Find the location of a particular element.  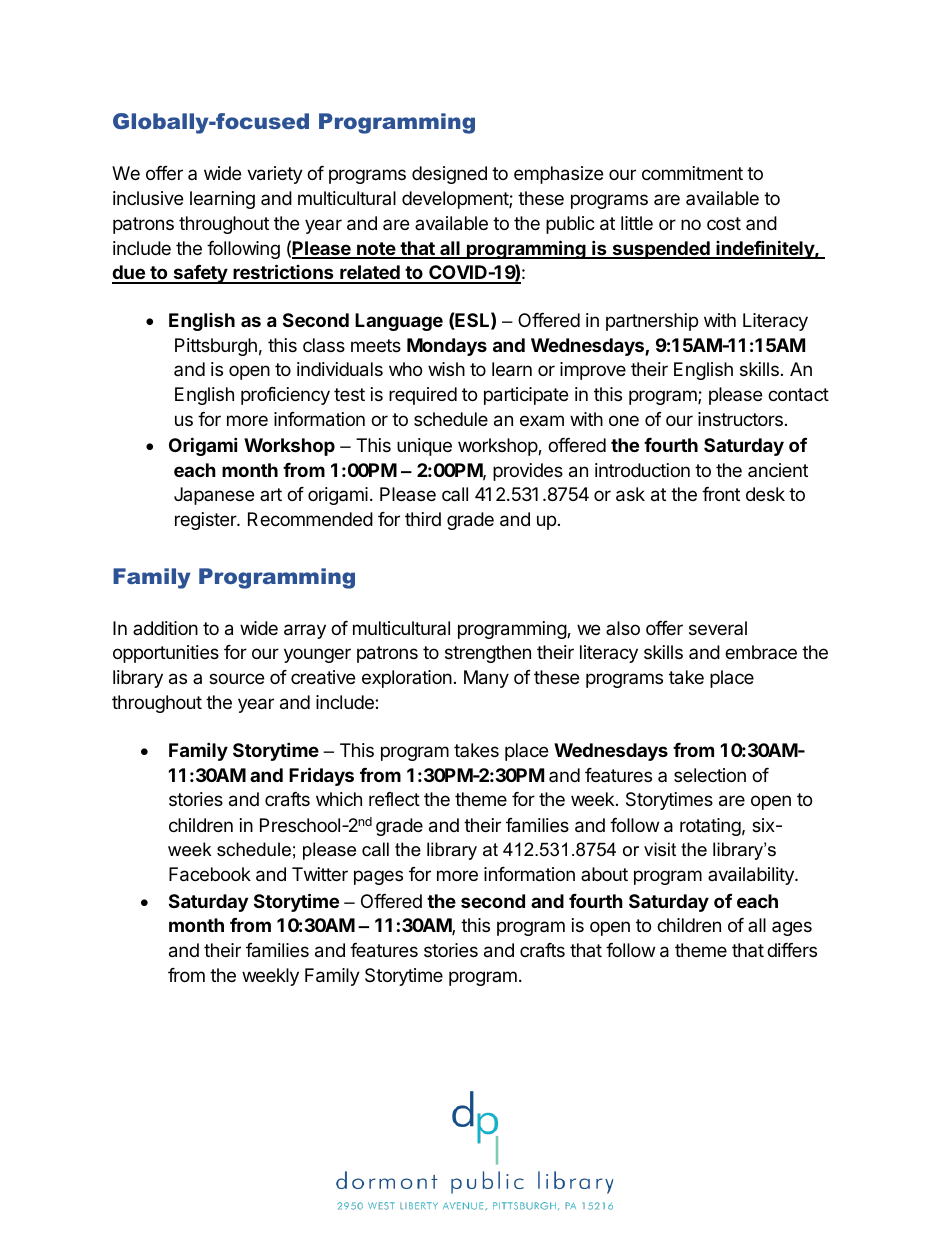

designed is located at coordinates (449, 175).
